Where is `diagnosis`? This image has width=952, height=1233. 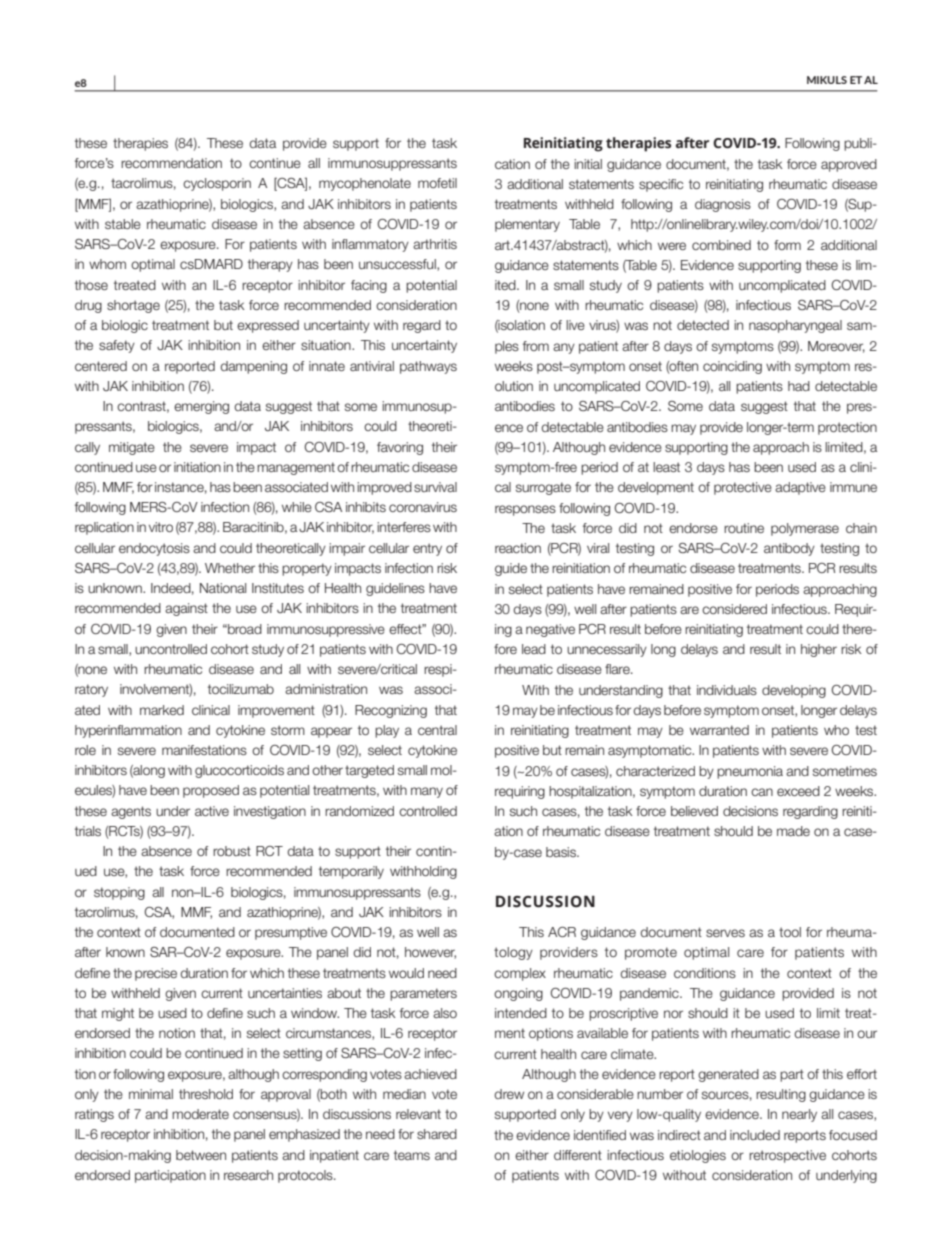
diagnosis is located at coordinates (723, 205).
